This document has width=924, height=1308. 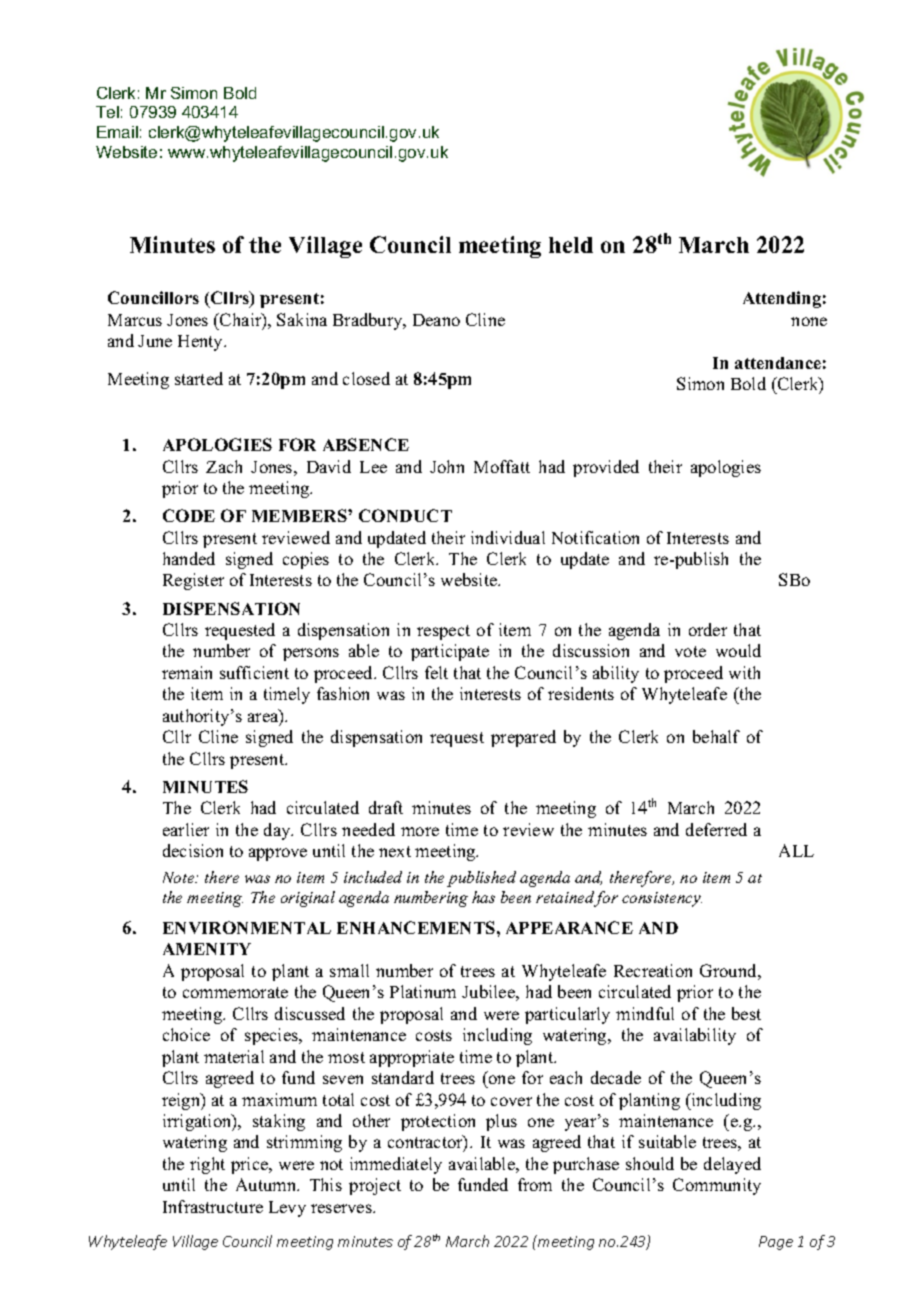 What do you see at coordinates (423, 991) in the document?
I see `Platinum` at bounding box center [423, 991].
